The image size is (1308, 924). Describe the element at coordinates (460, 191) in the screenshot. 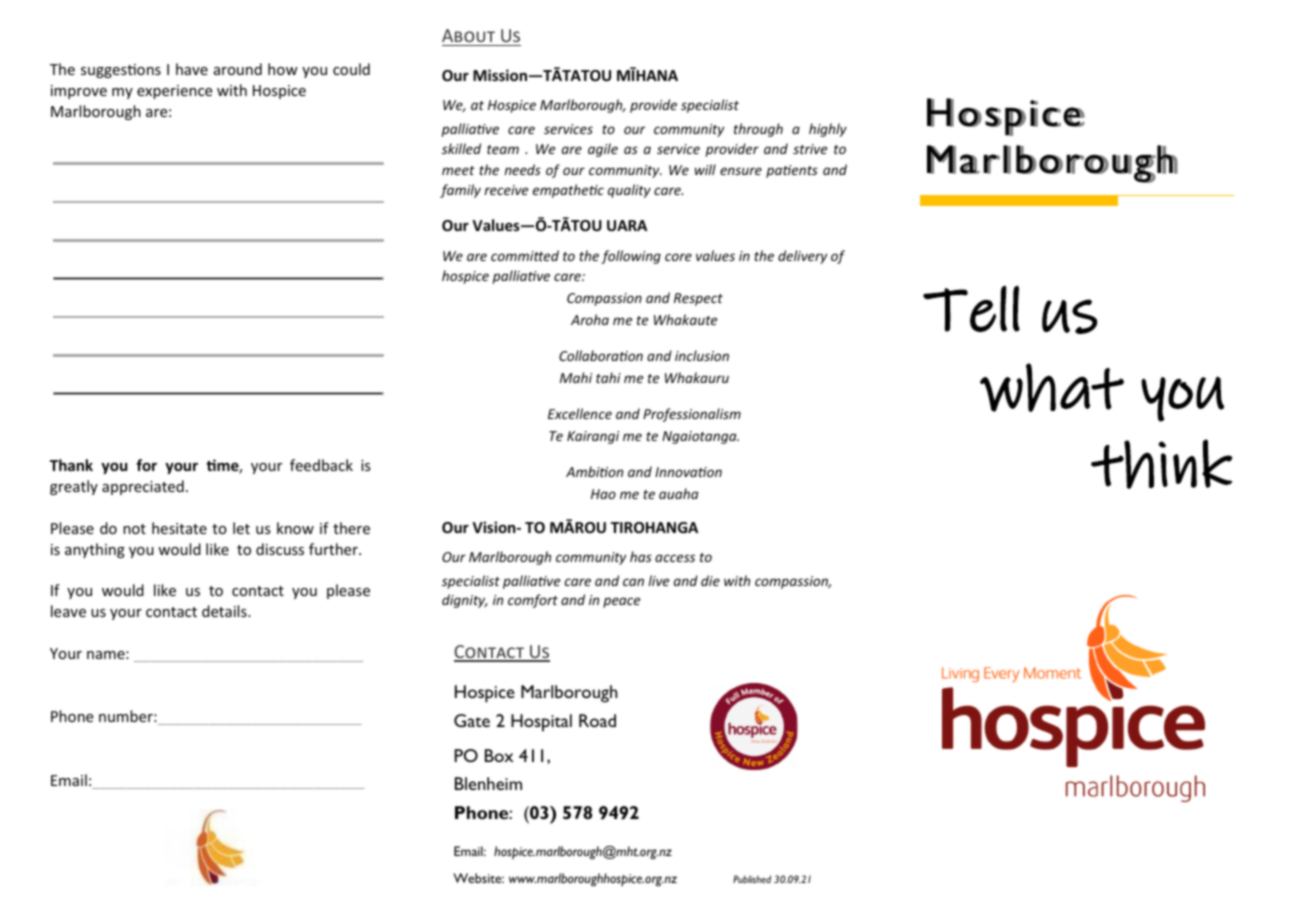

I see `family` at that location.
